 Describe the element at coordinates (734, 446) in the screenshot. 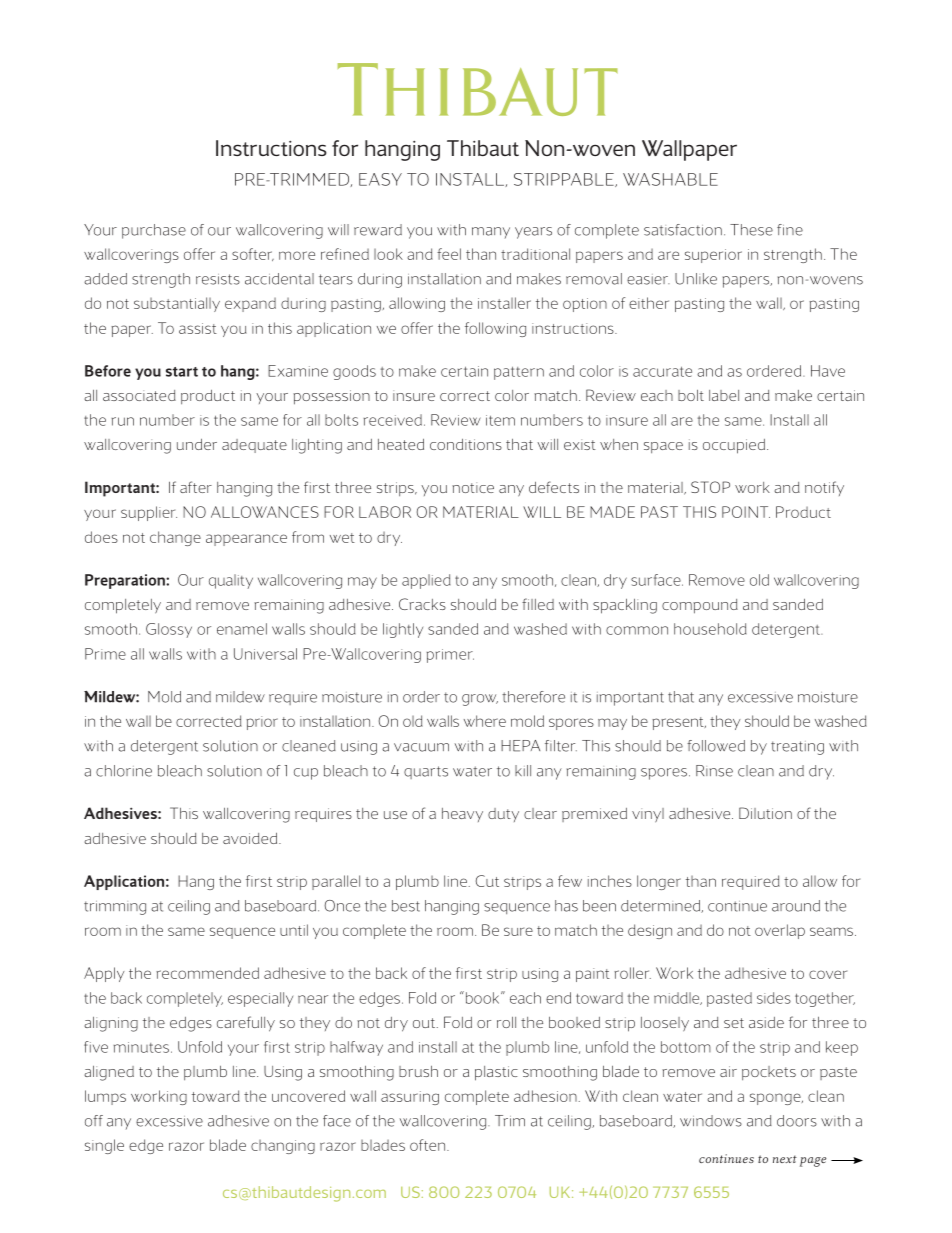

I see `occupied` at that location.
